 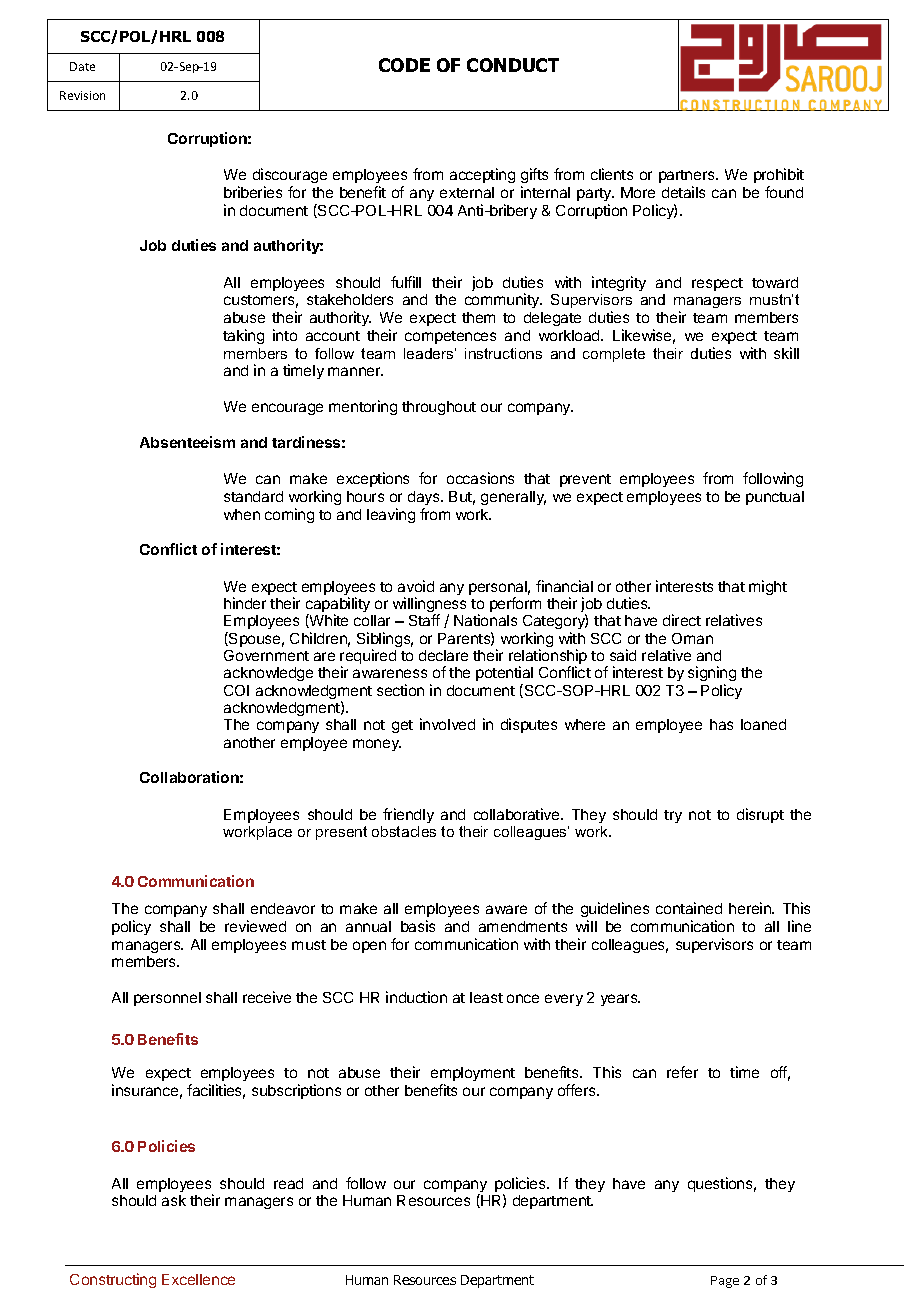 What do you see at coordinates (725, 1282) in the page?
I see `Page` at bounding box center [725, 1282].
